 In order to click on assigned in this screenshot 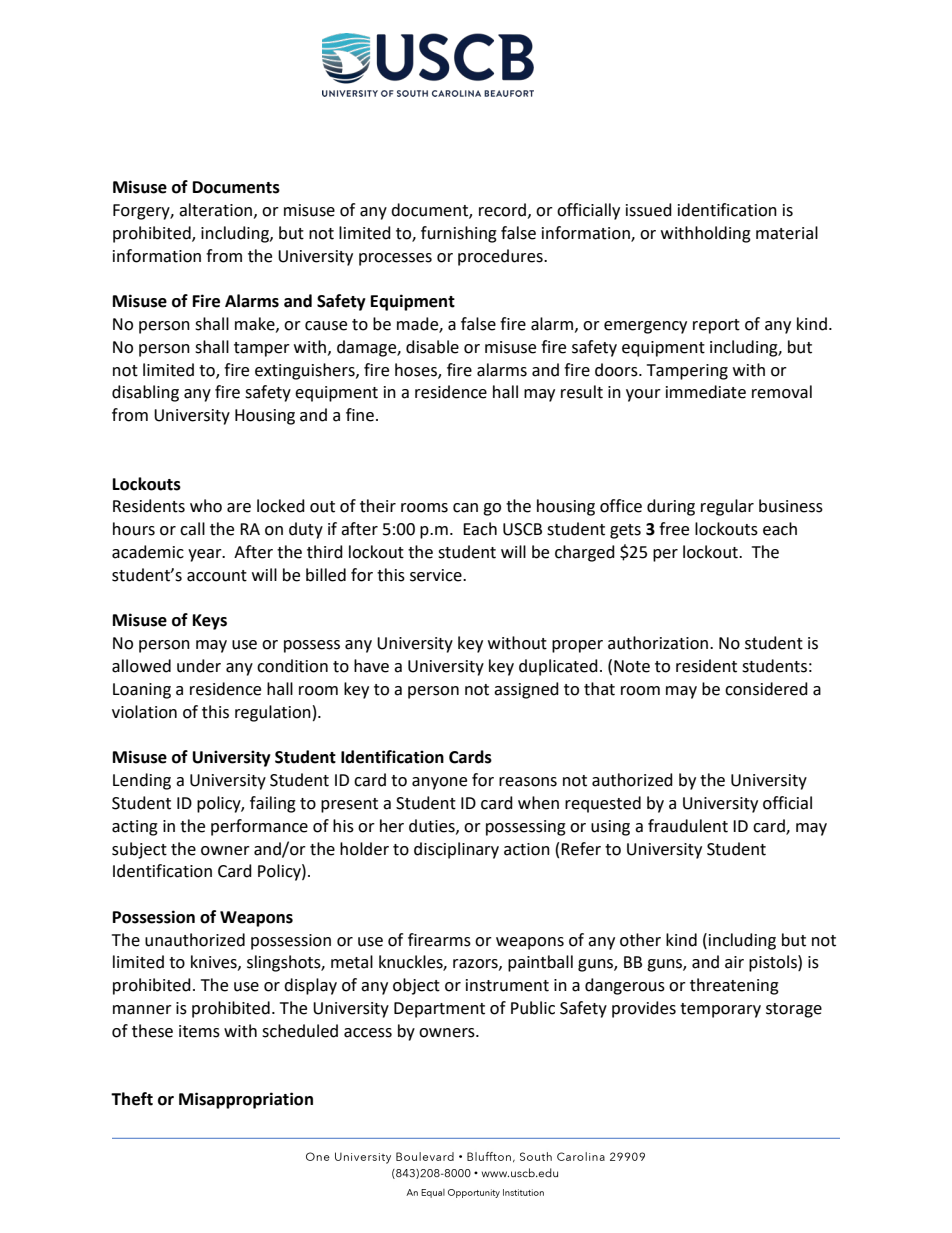, I will do `click(526, 690)`.
